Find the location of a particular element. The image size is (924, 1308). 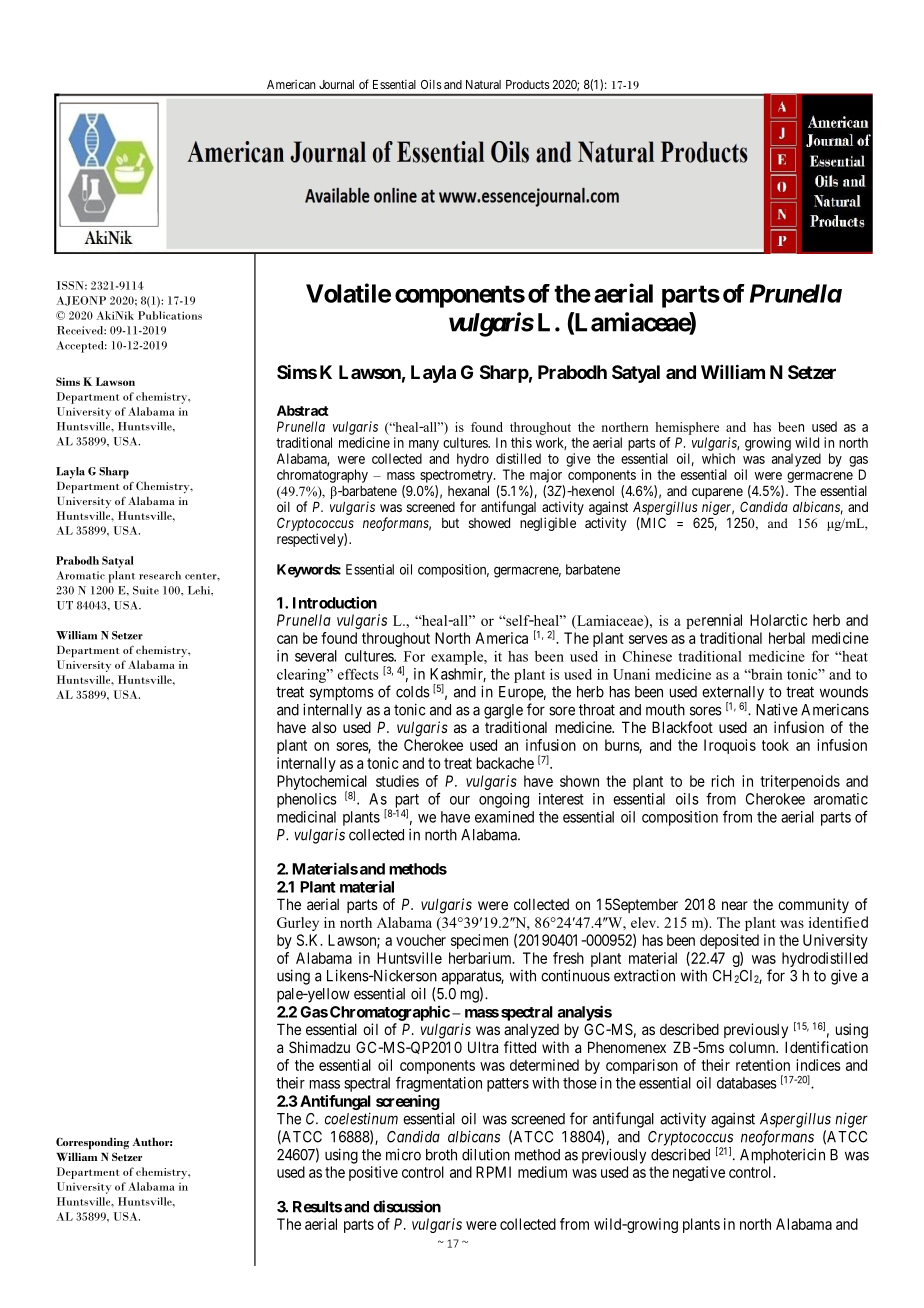

dilution is located at coordinates (486, 1154).
